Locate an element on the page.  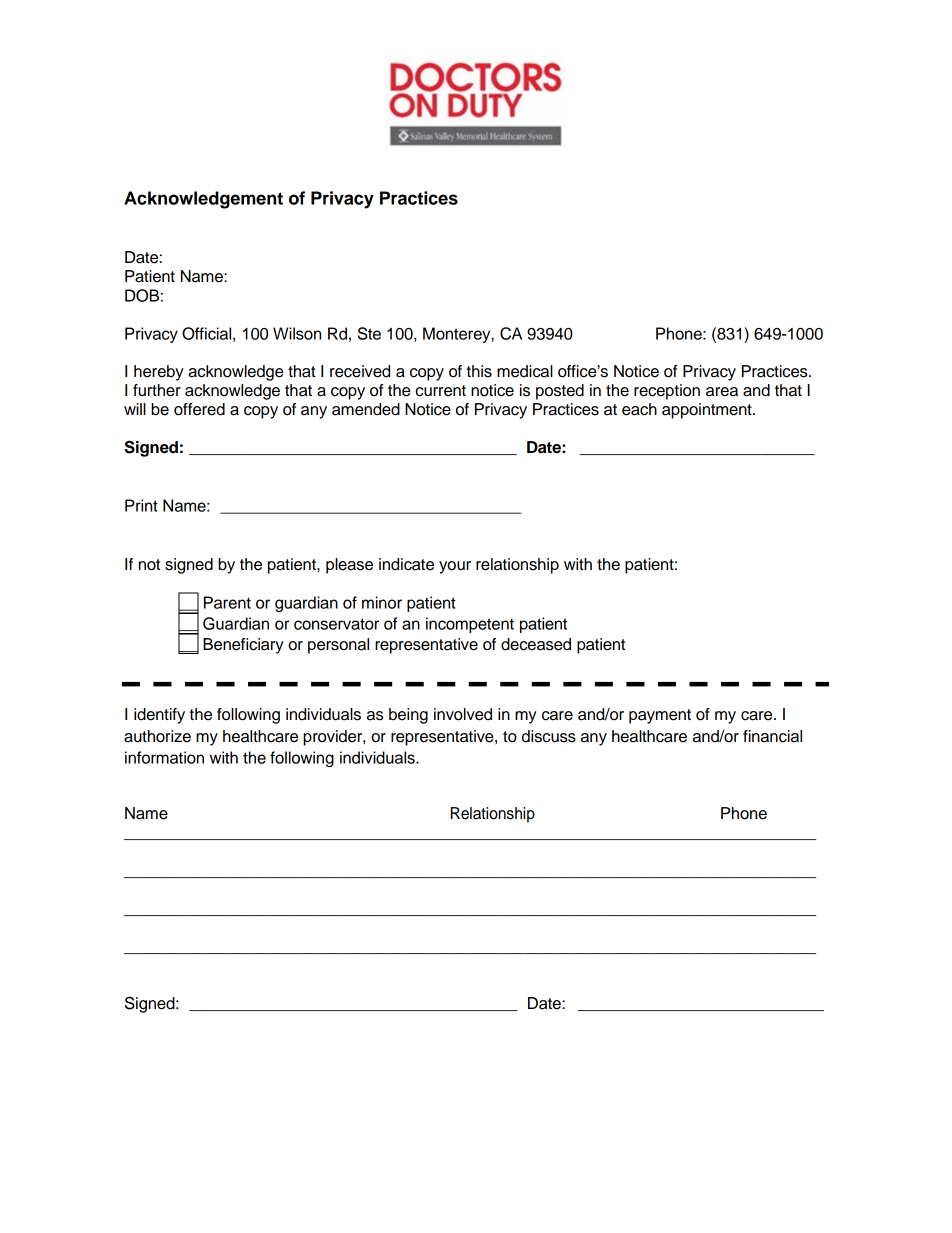
Wilson is located at coordinates (297, 333).
